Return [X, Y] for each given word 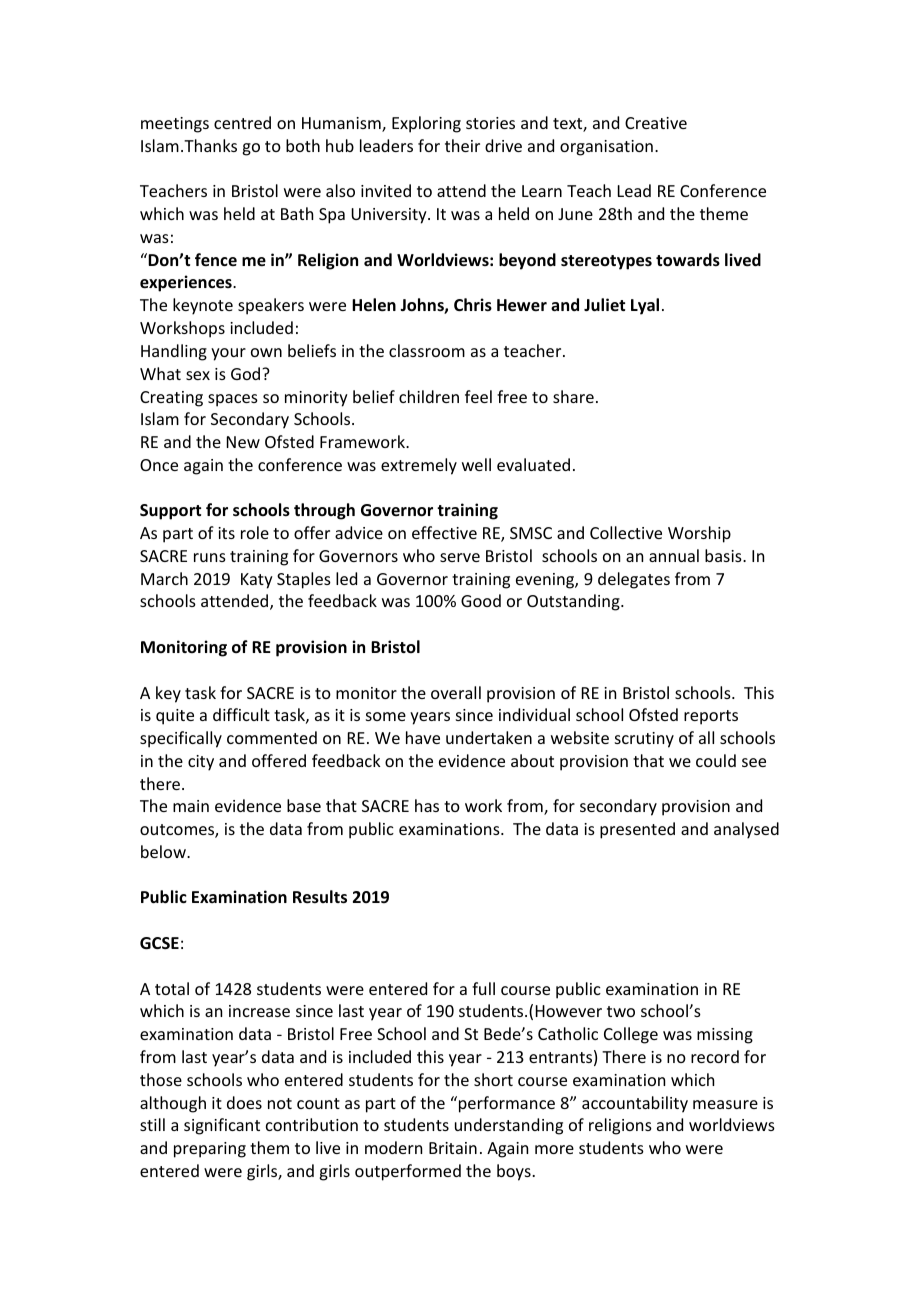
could [716, 760]
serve [460, 557]
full [483, 988]
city [201, 763]
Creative [656, 123]
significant [222, 1126]
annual [674, 555]
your [228, 354]
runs [210, 557]
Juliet [604, 305]
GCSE [159, 943]
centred [242, 122]
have [423, 737]
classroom [427, 350]
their [462, 145]
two [621, 1011]
